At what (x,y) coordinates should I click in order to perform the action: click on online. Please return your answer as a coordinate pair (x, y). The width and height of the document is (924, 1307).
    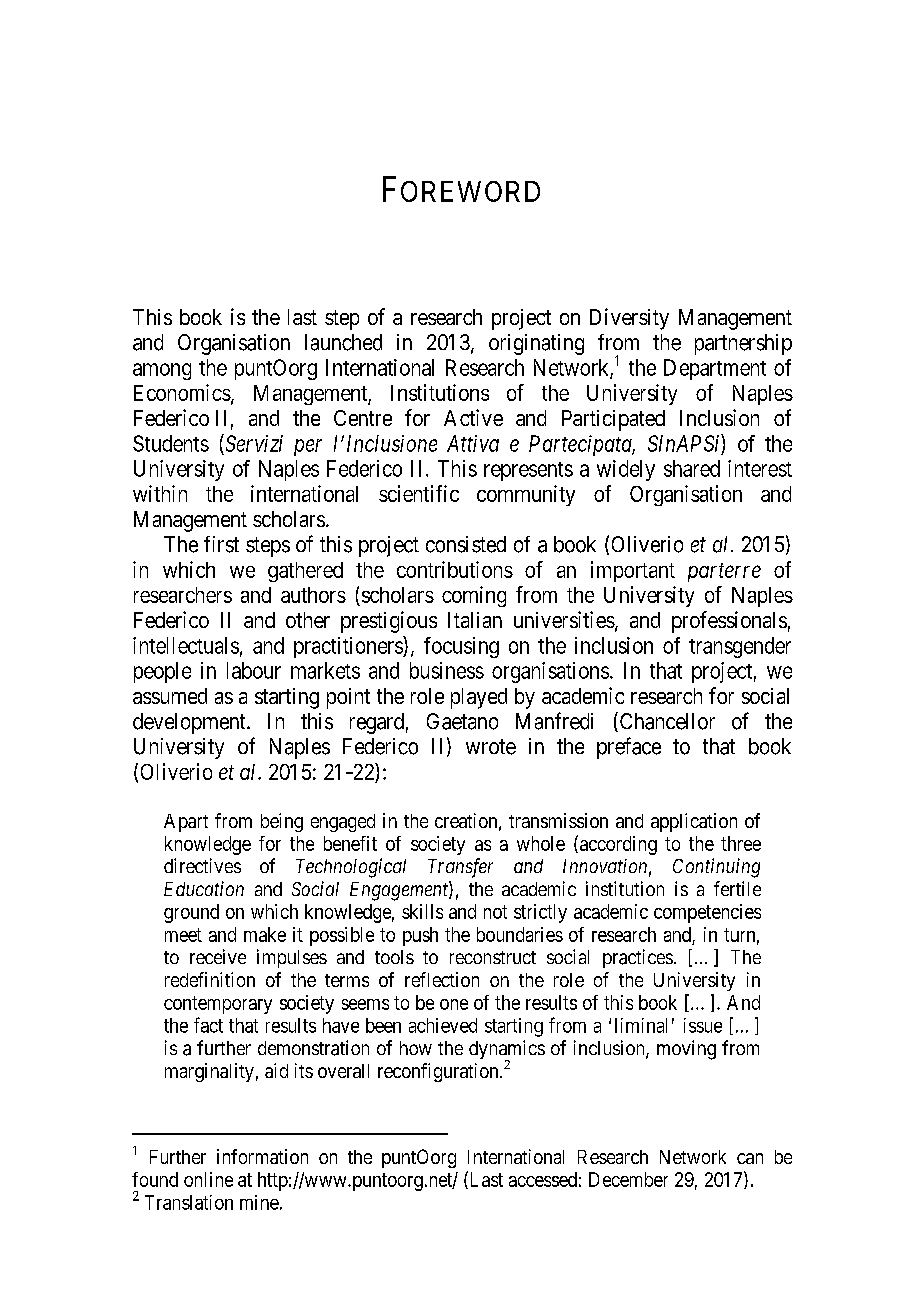
    Looking at the image, I should click on (208, 1179).
